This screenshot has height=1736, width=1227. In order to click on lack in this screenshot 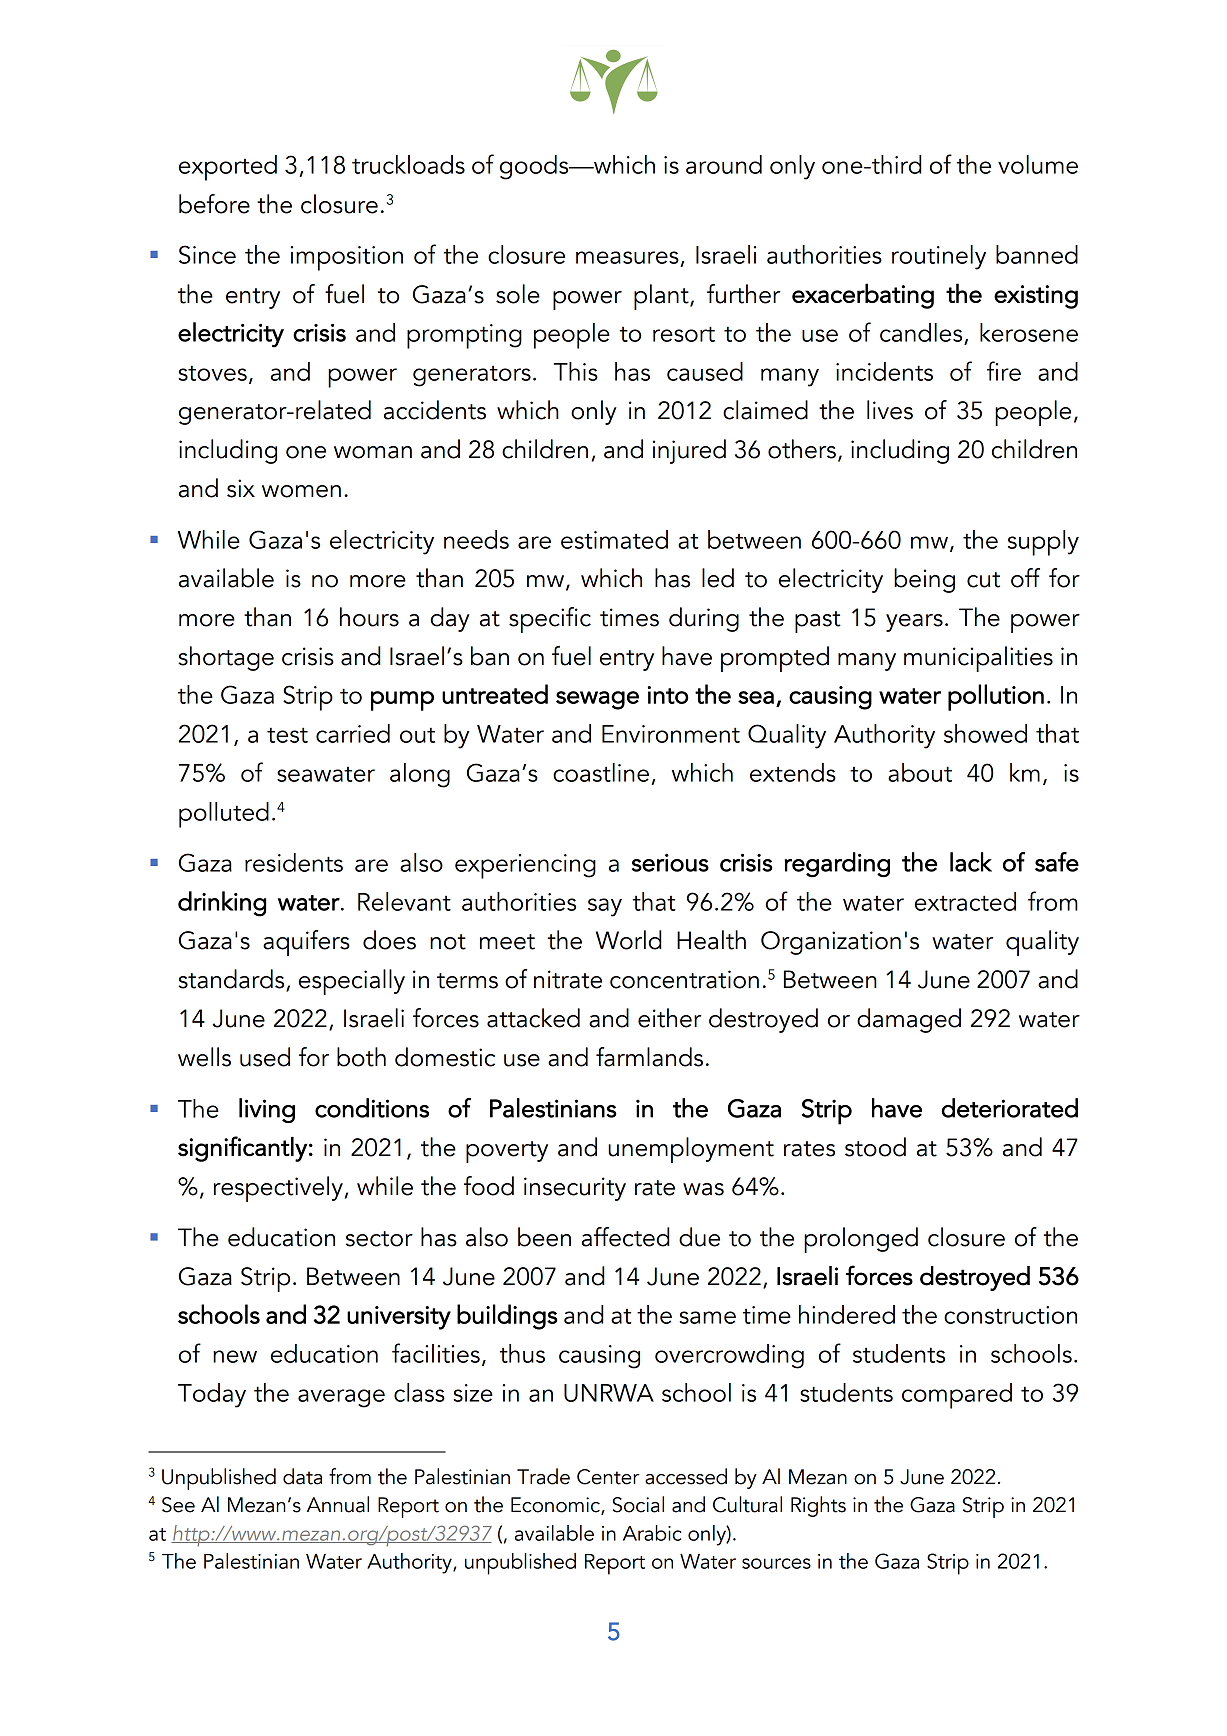, I will do `click(971, 862)`.
